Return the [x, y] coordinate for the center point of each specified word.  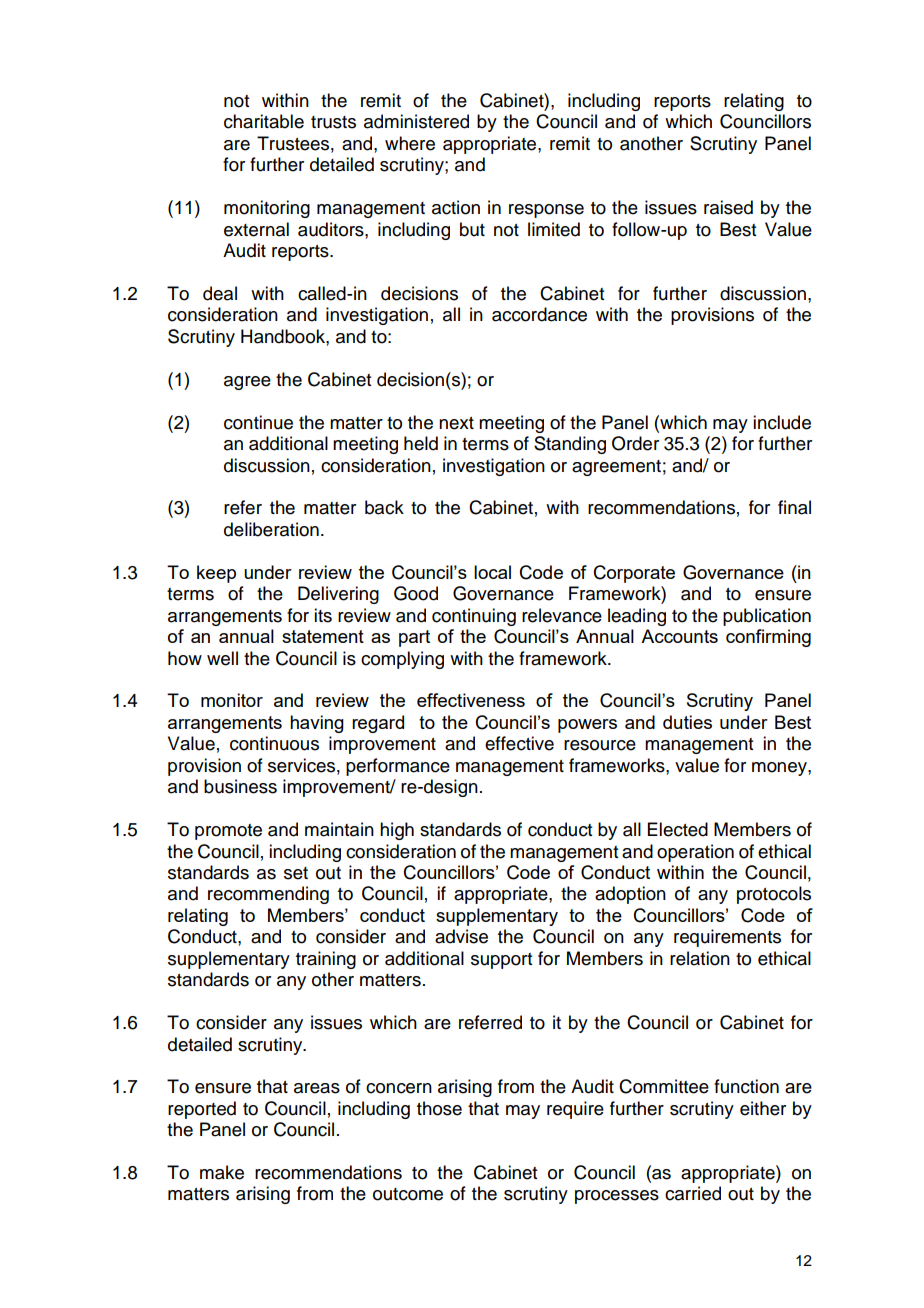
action [456, 207]
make [222, 1172]
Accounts [679, 636]
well [222, 658]
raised [728, 207]
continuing [474, 617]
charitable [264, 121]
